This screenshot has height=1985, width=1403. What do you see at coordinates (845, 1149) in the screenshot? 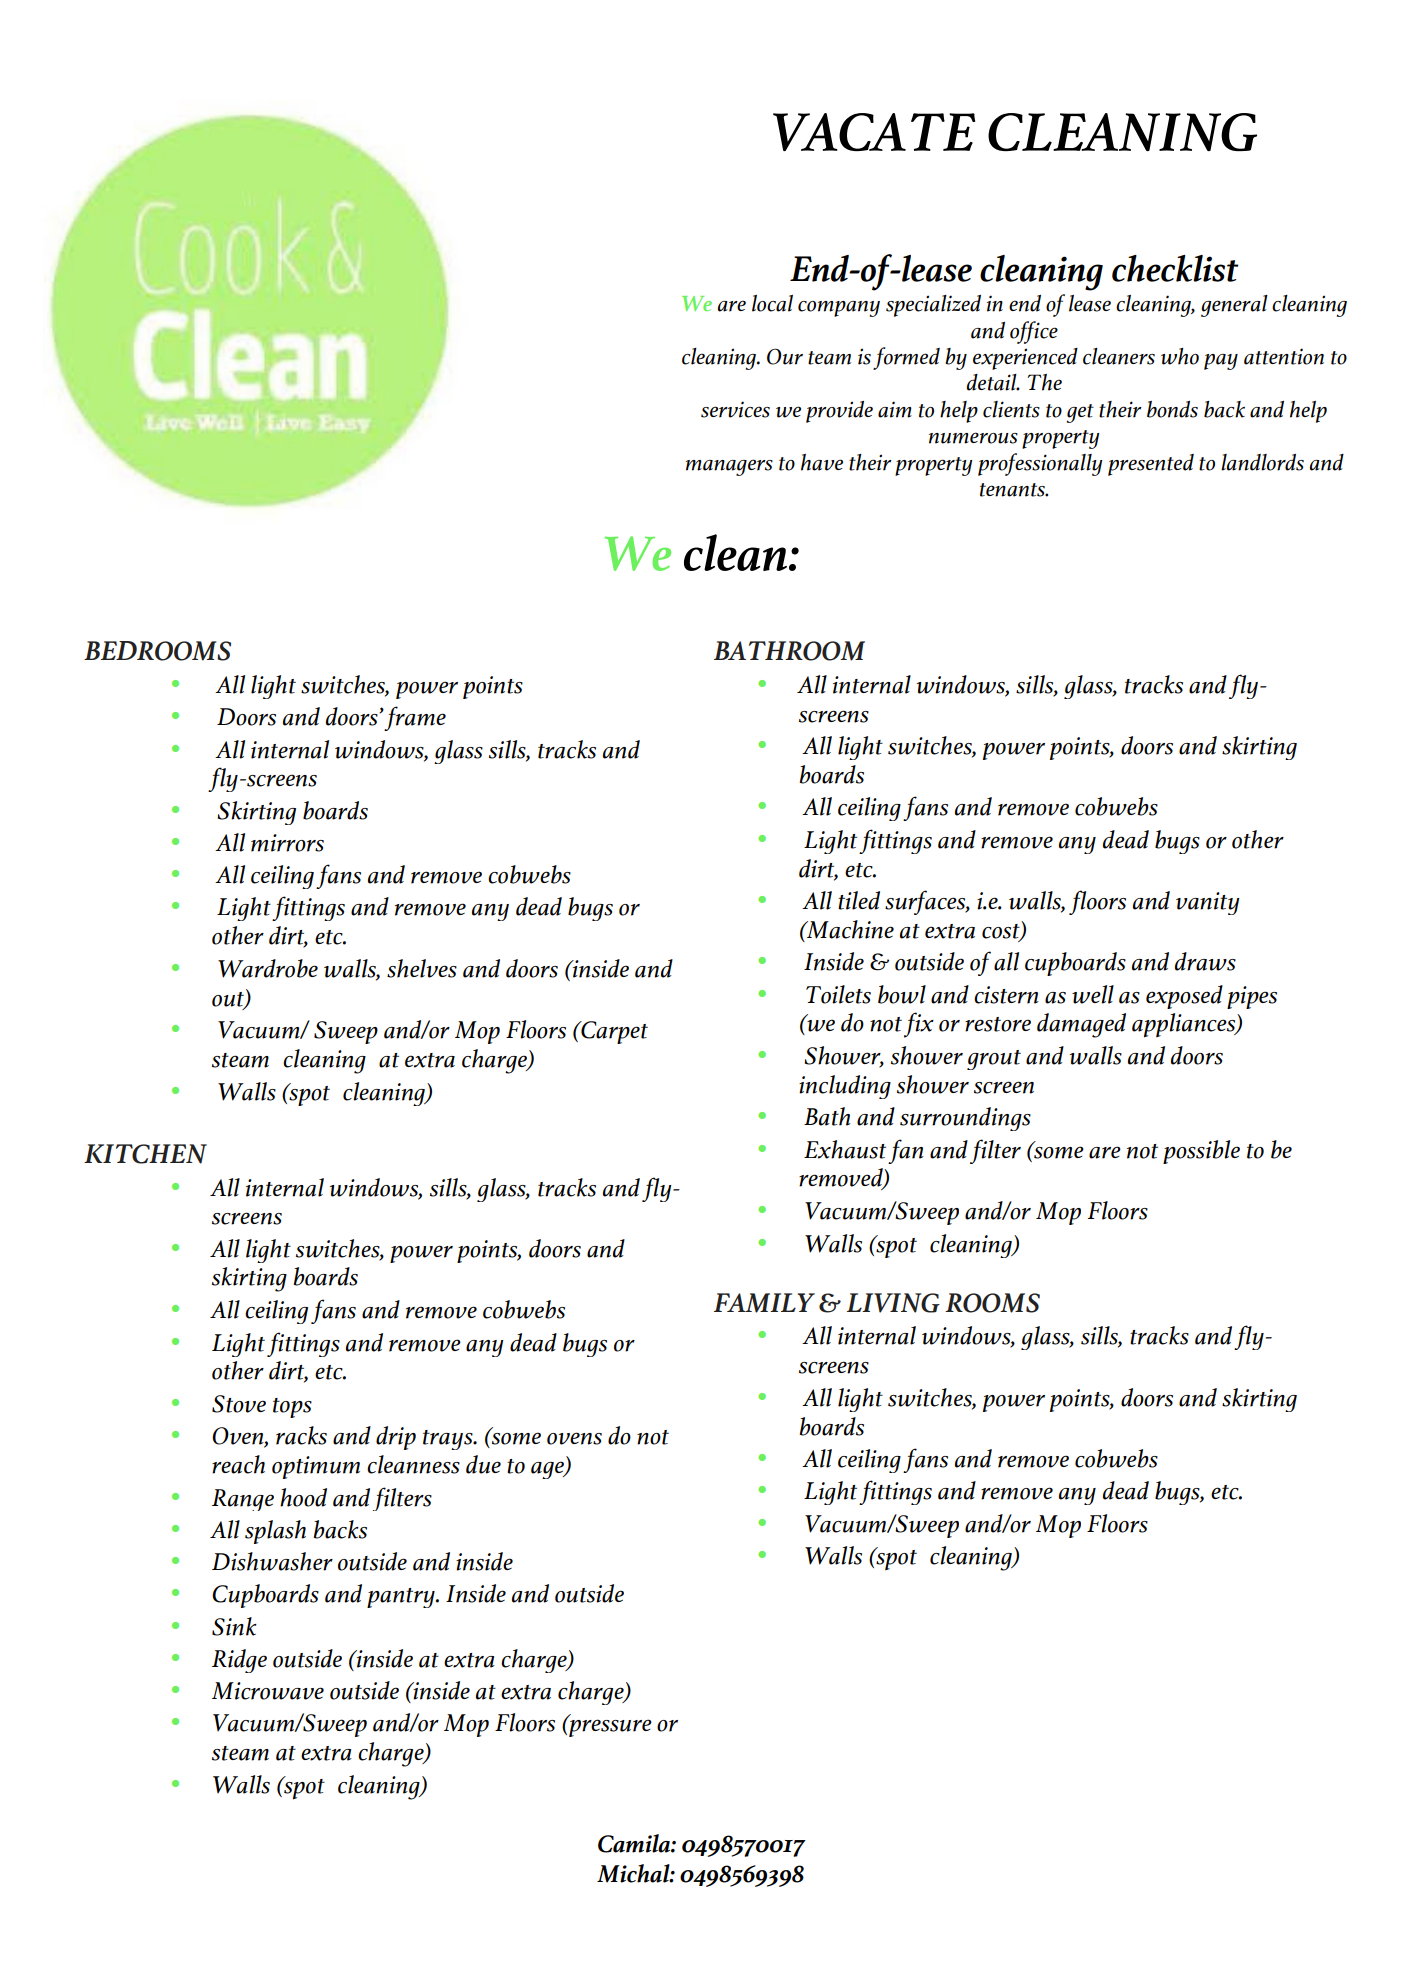
I see `Exhaust` at bounding box center [845, 1149].
